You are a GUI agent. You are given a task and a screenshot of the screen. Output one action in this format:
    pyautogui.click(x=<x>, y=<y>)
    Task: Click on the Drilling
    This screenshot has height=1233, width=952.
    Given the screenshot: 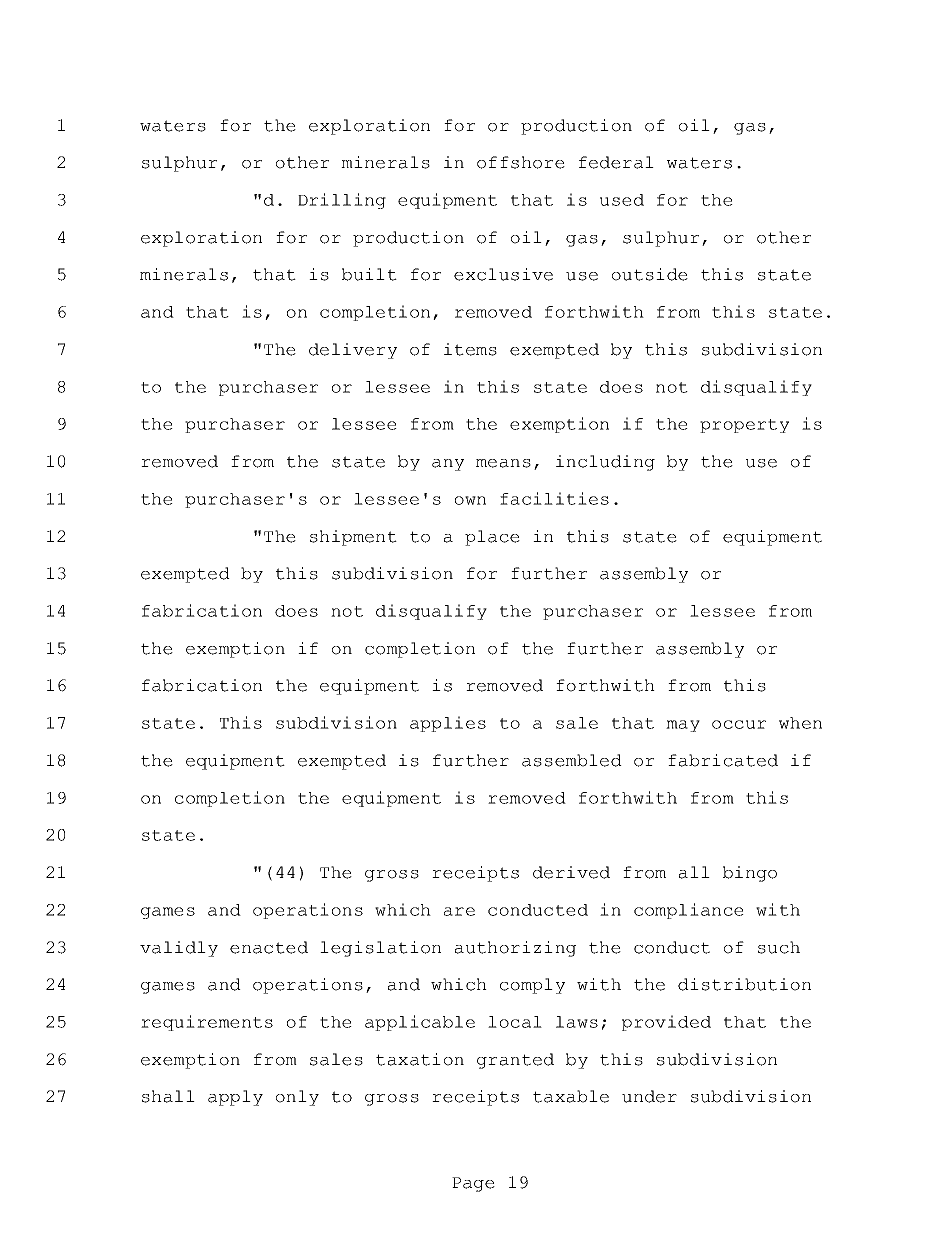 What is the action you would take?
    pyautogui.click(x=342, y=201)
